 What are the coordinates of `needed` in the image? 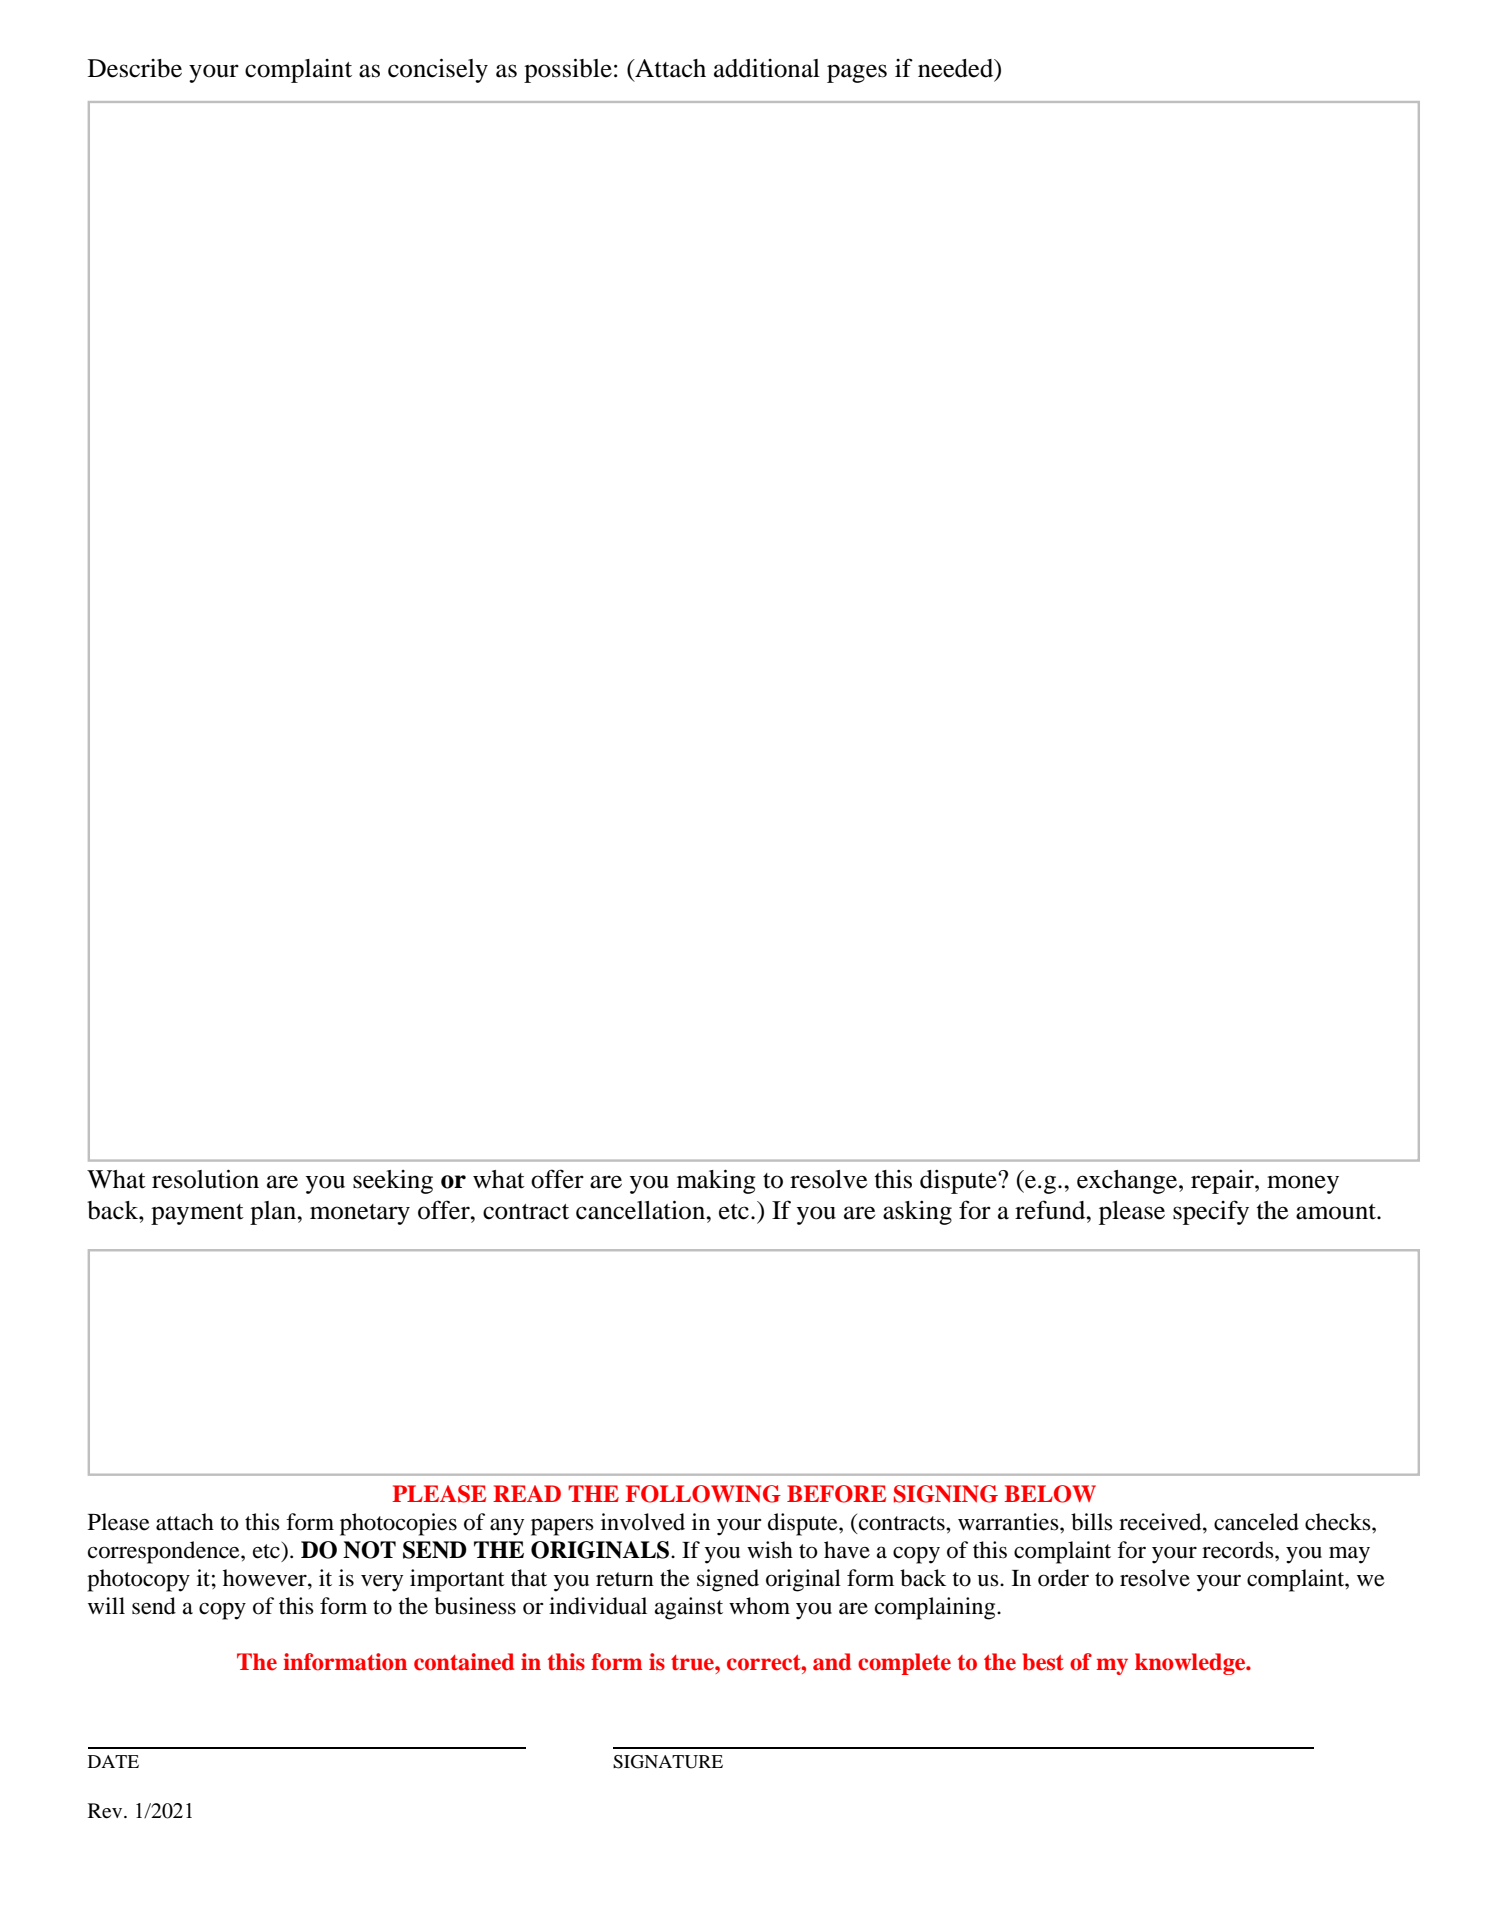 It's located at (957, 69).
